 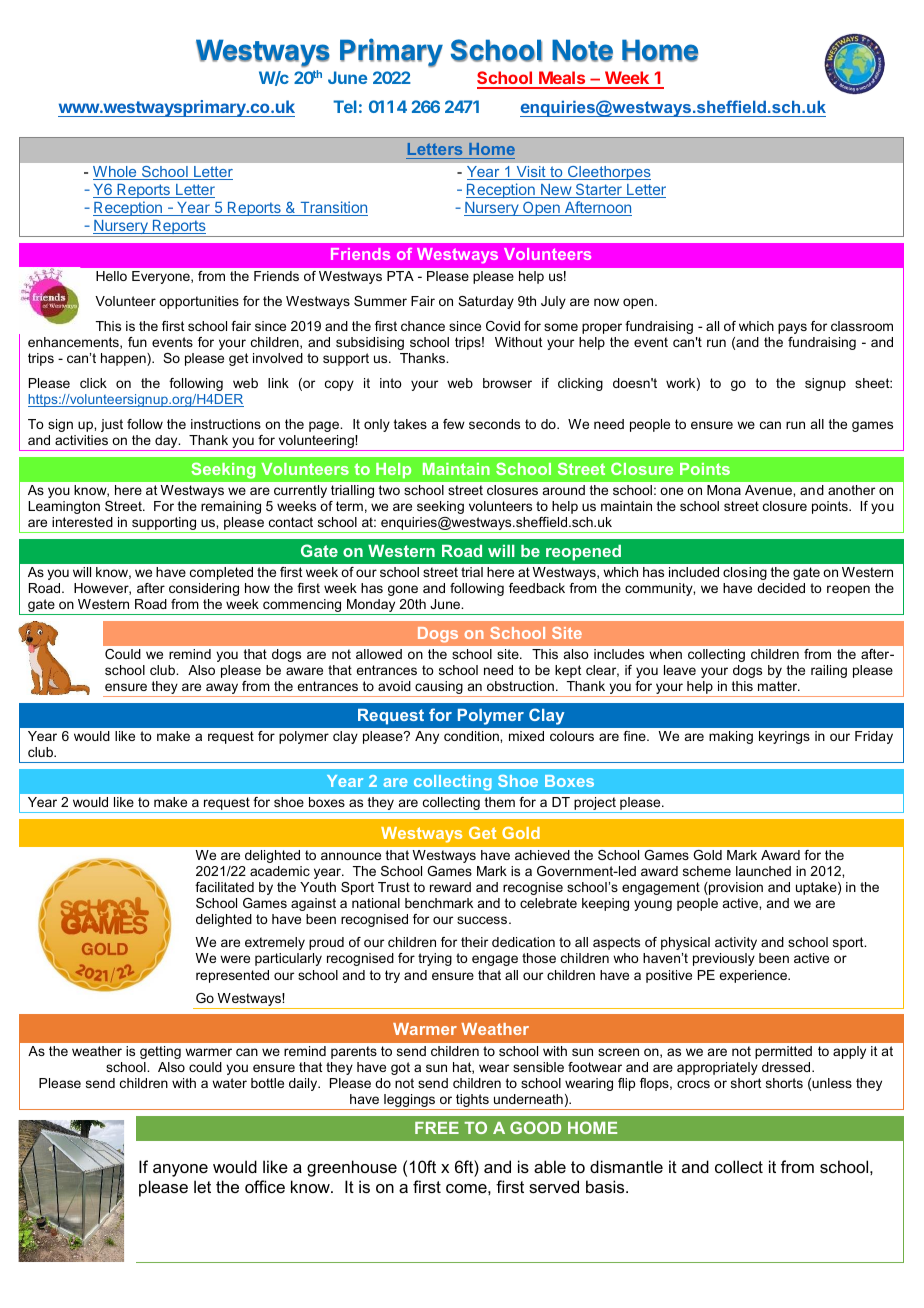 What do you see at coordinates (204, 589) in the screenshot?
I see `considering` at bounding box center [204, 589].
